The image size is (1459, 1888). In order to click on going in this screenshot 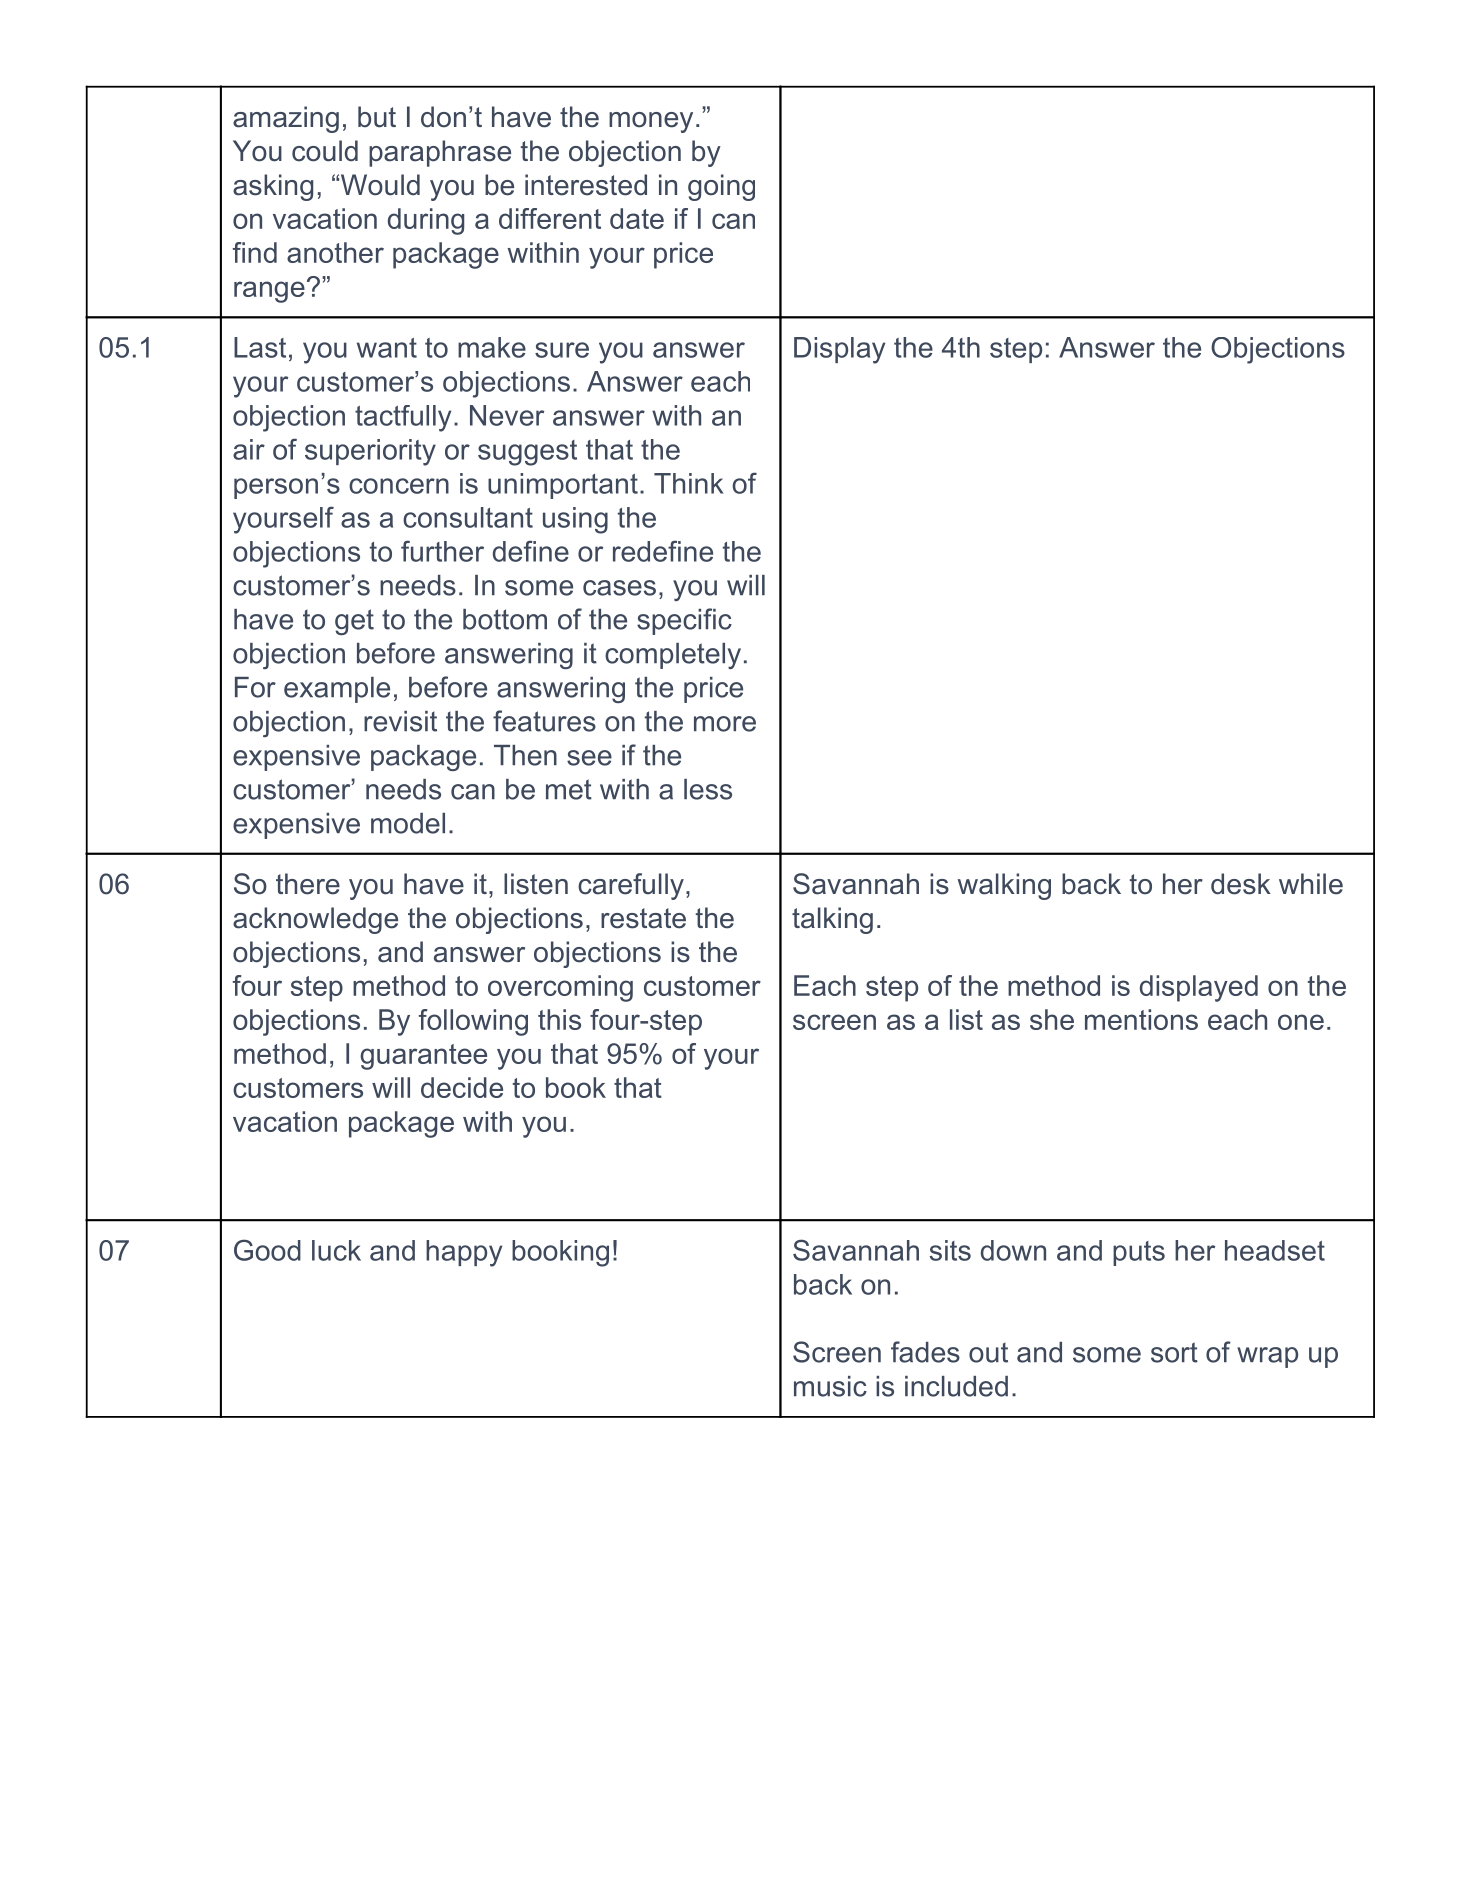, I will do `click(721, 187)`.
